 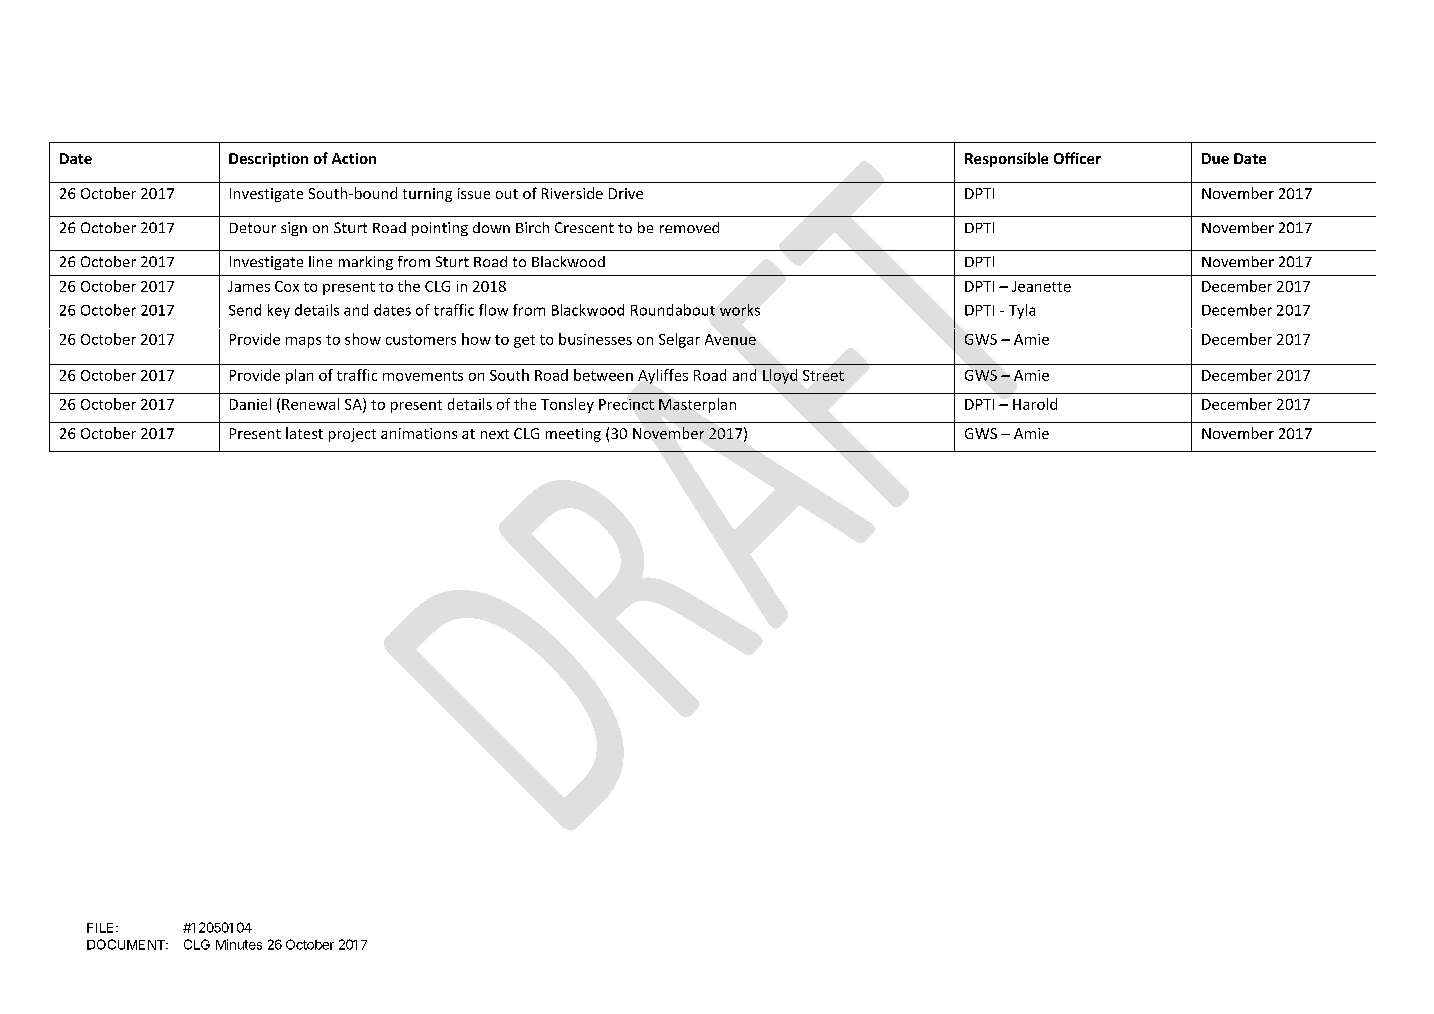 I want to click on Drive, so click(x=626, y=193).
